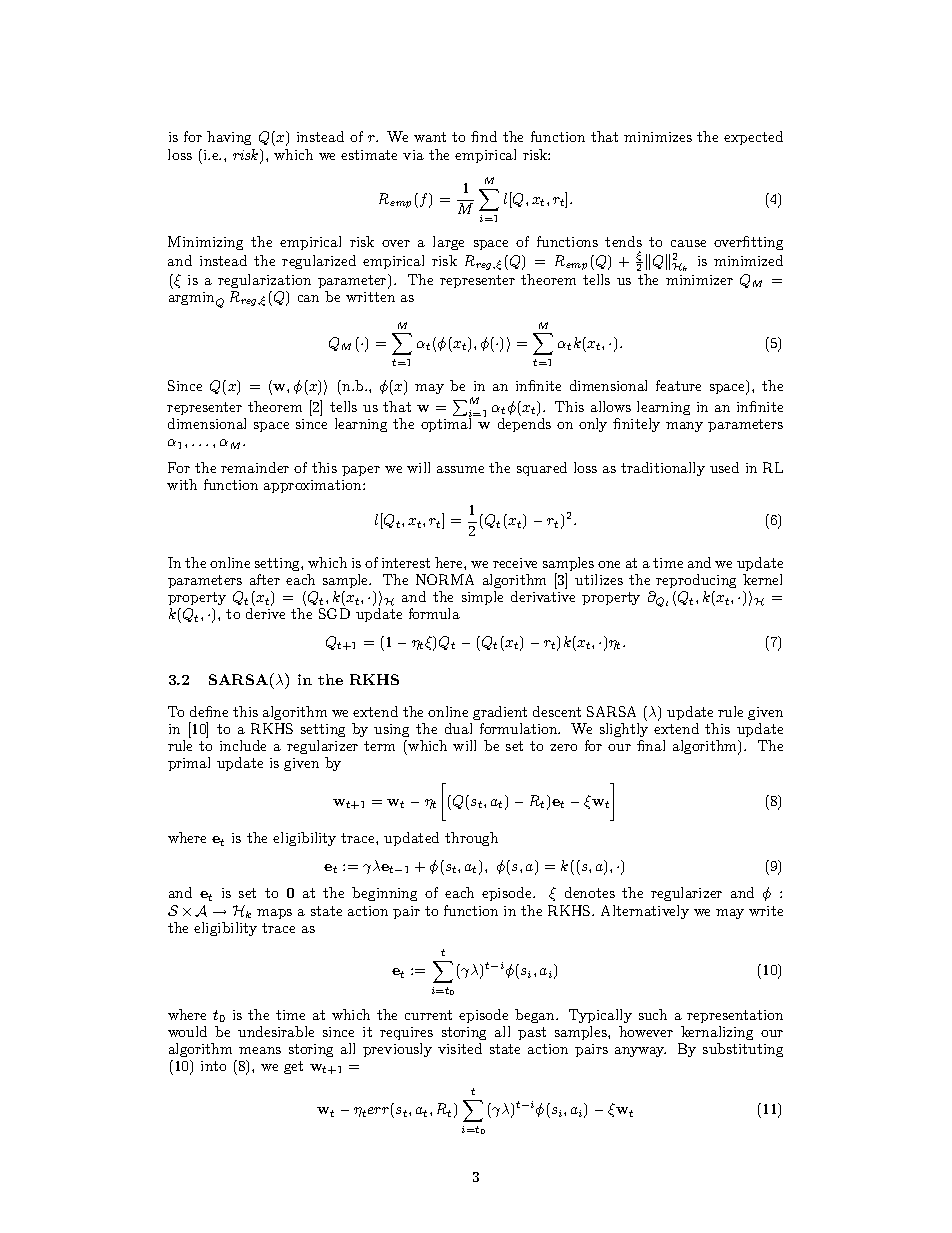 This page has height=1233, width=952. Describe the element at coordinates (229, 138) in the page. I see `having` at that location.
